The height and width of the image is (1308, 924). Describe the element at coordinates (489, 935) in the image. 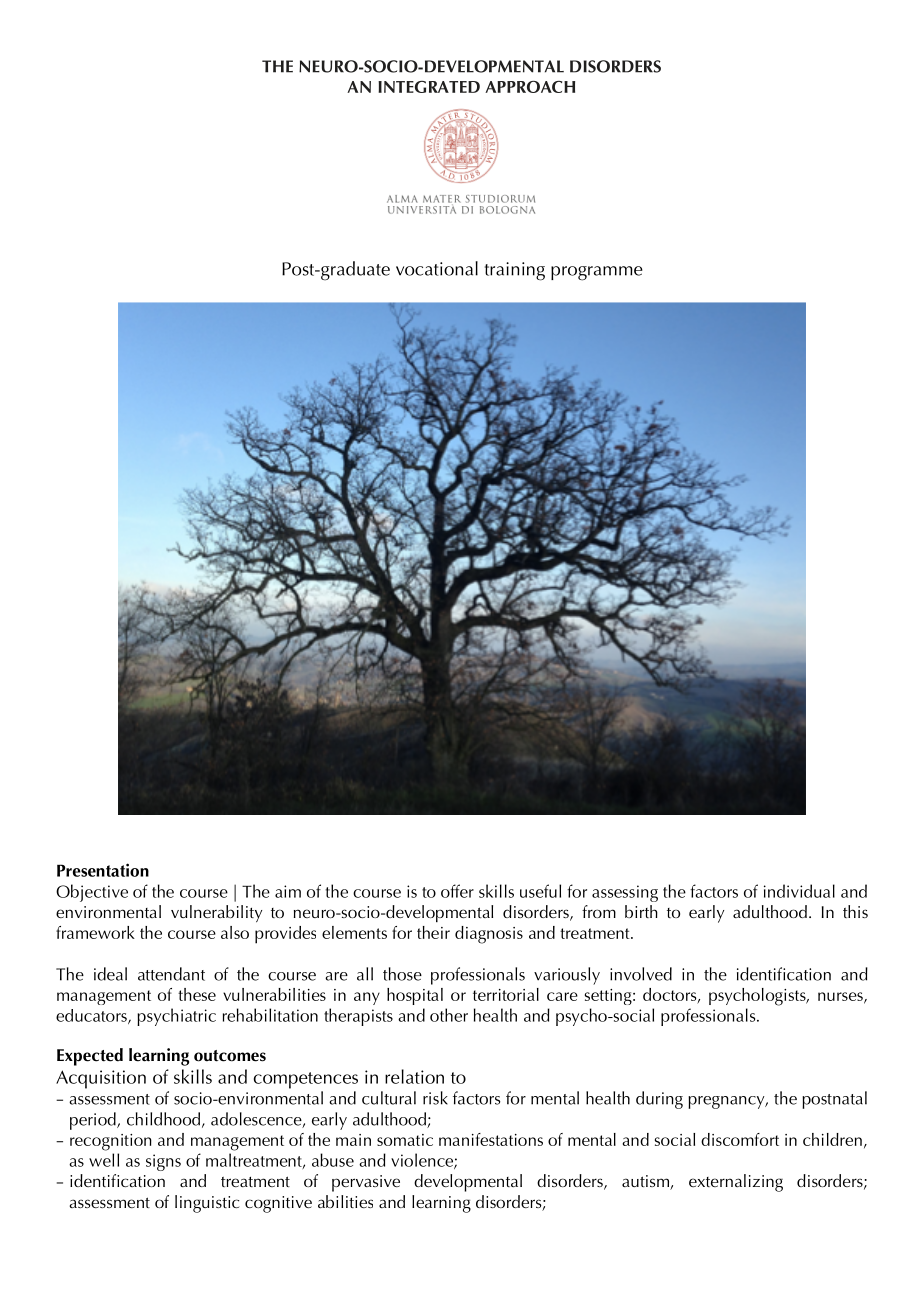

I see `diagnosis` at that location.
